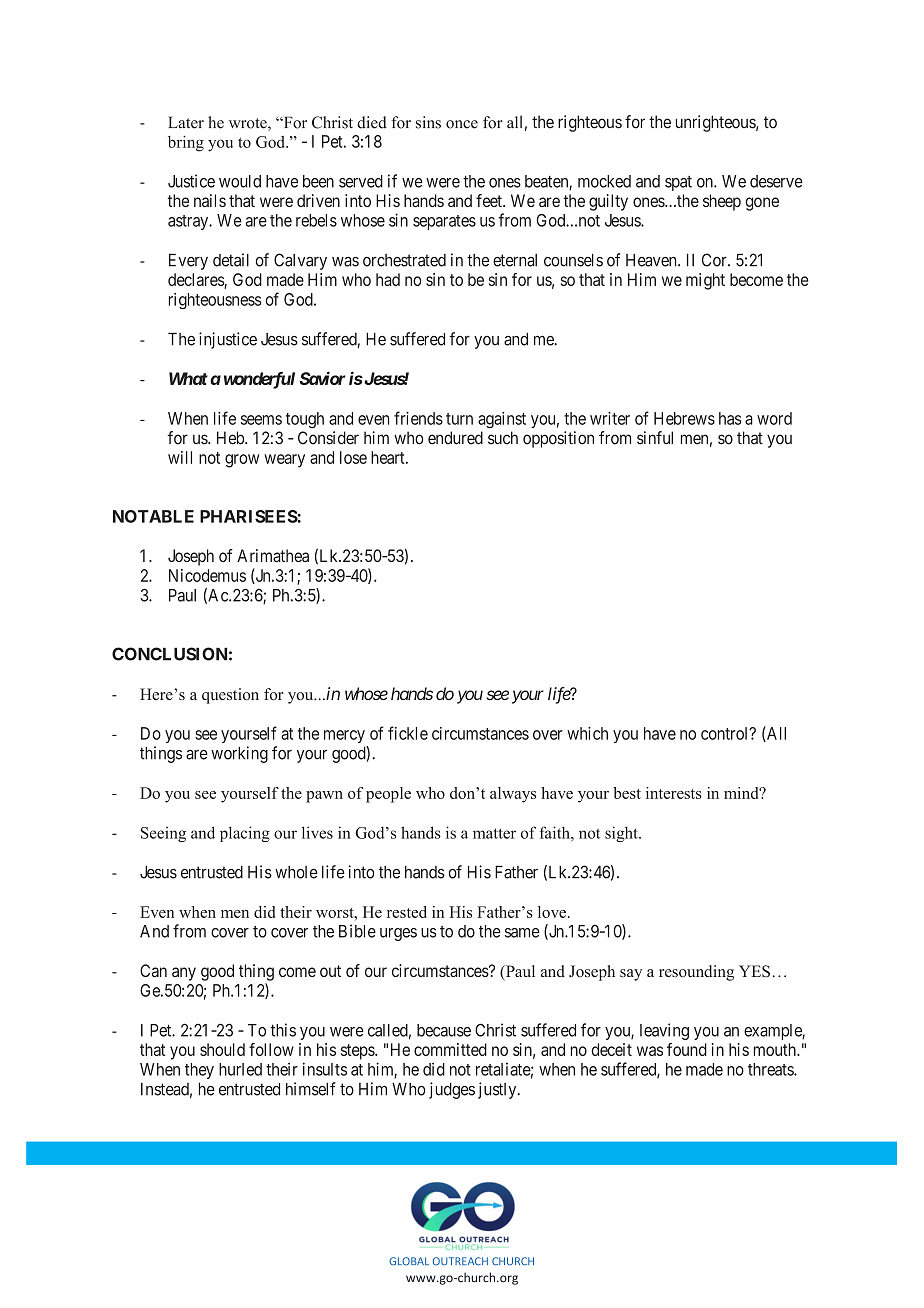 This screenshot has width=924, height=1308. I want to click on spat, so click(678, 183).
